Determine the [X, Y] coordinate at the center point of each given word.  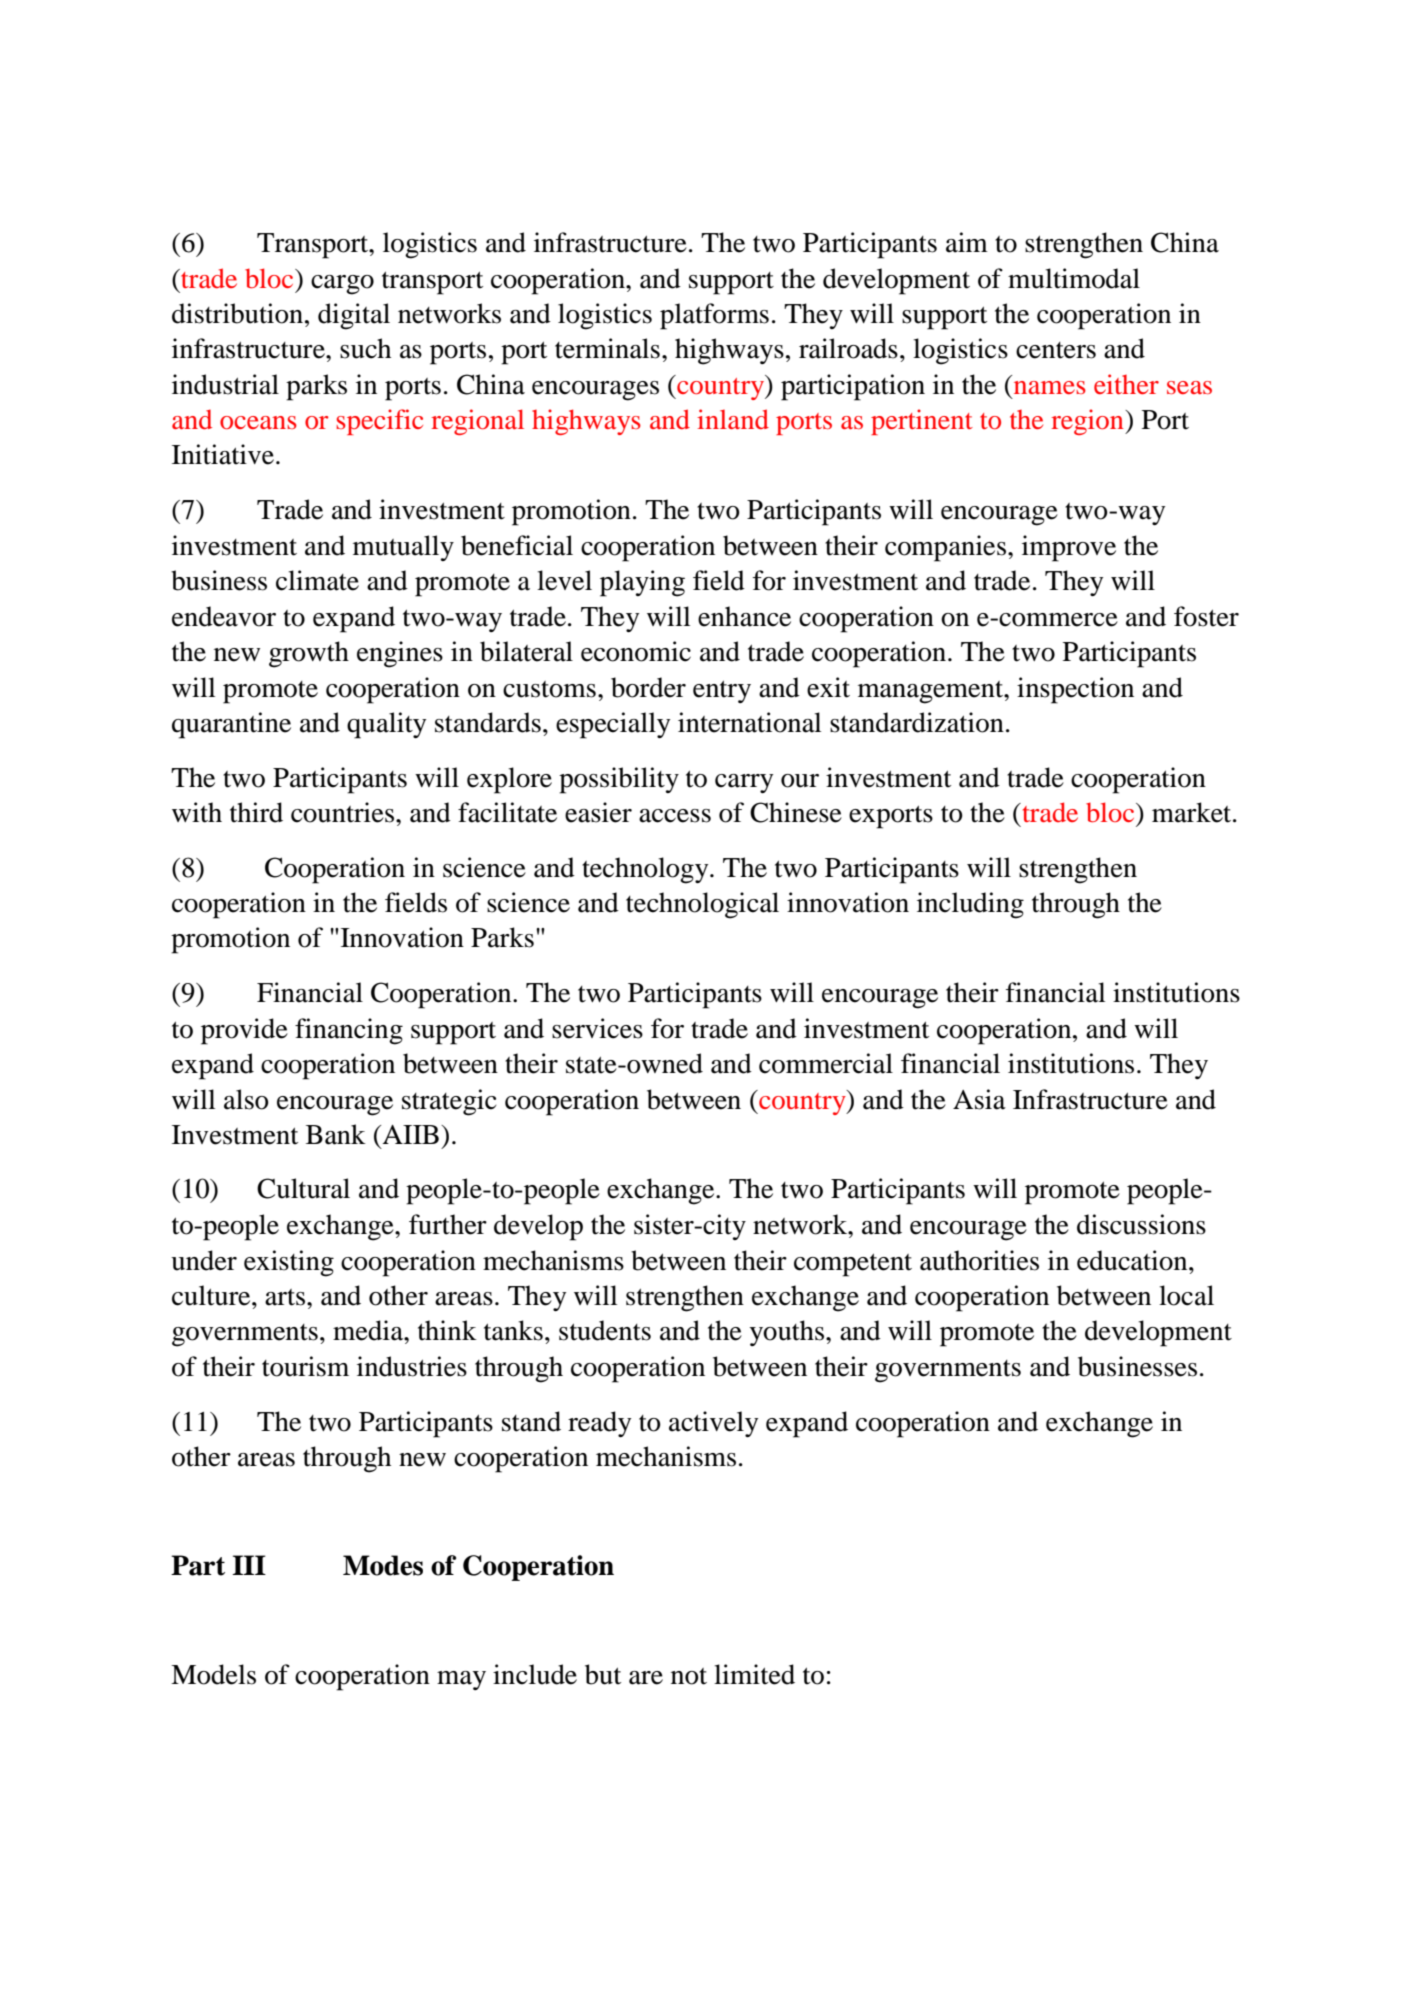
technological [702, 905]
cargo [342, 285]
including [970, 905]
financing [349, 1031]
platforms [714, 316]
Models [213, 1674]
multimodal [1074, 278]
